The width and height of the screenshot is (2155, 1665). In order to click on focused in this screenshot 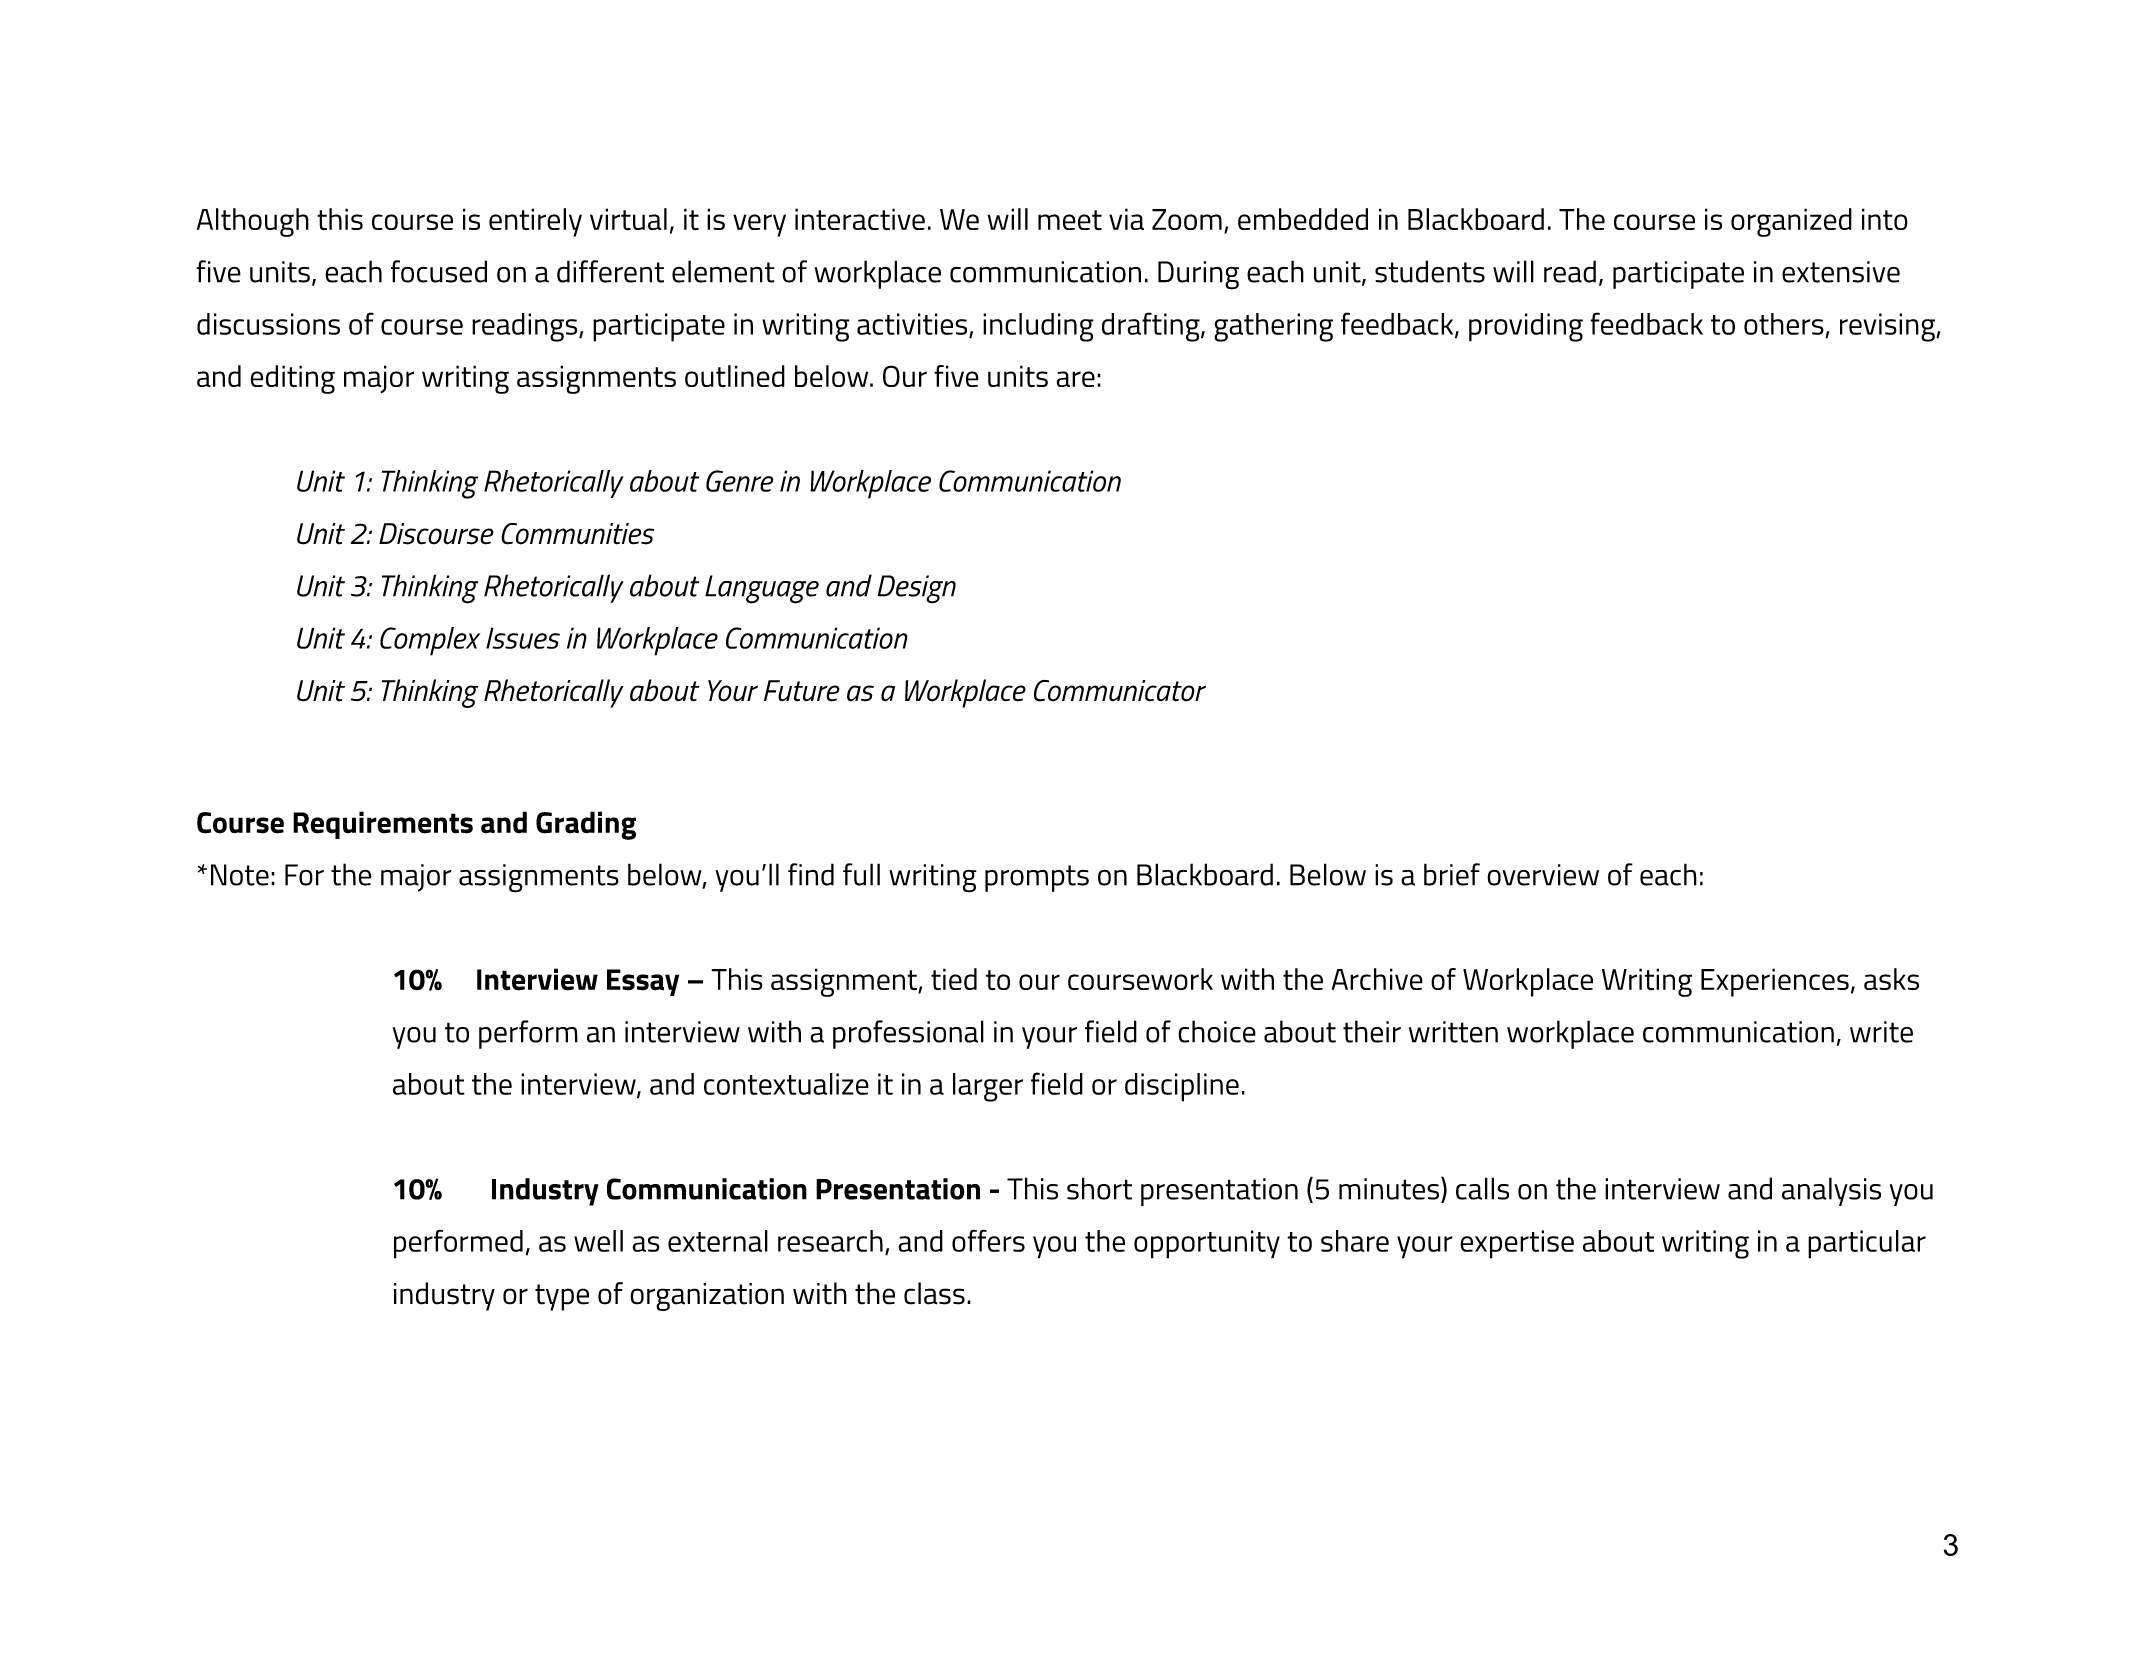, I will do `click(439, 271)`.
